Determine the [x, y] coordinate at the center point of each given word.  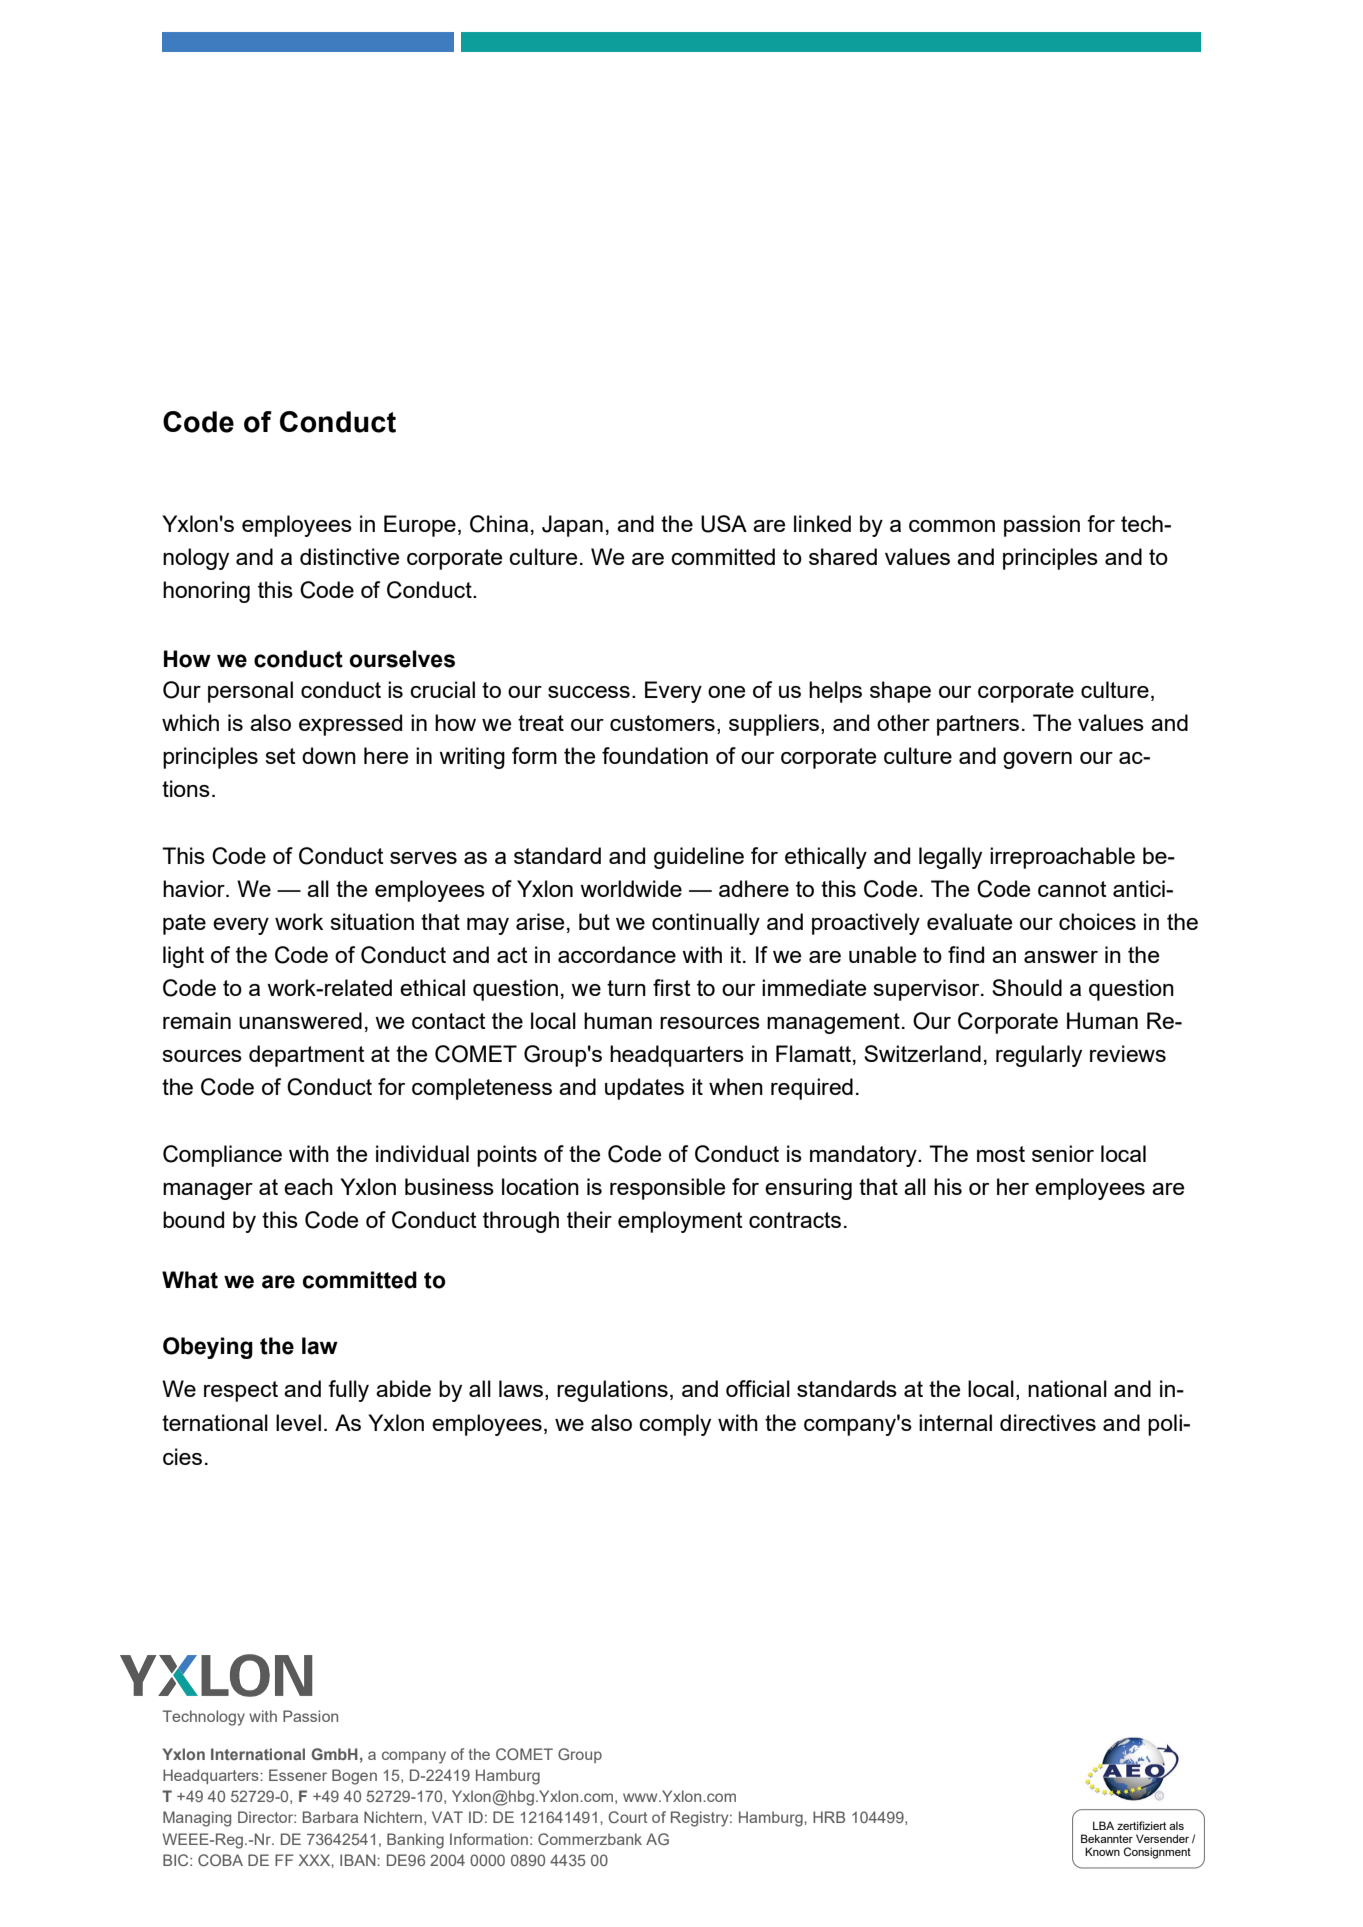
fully [348, 1391]
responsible [667, 1189]
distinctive [349, 556]
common [952, 526]
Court [628, 1817]
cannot [1072, 889]
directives [1048, 1422]
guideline [699, 858]
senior [1063, 1153]
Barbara [330, 1817]
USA [724, 524]
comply [675, 1425]
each [308, 1186]
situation [372, 921]
